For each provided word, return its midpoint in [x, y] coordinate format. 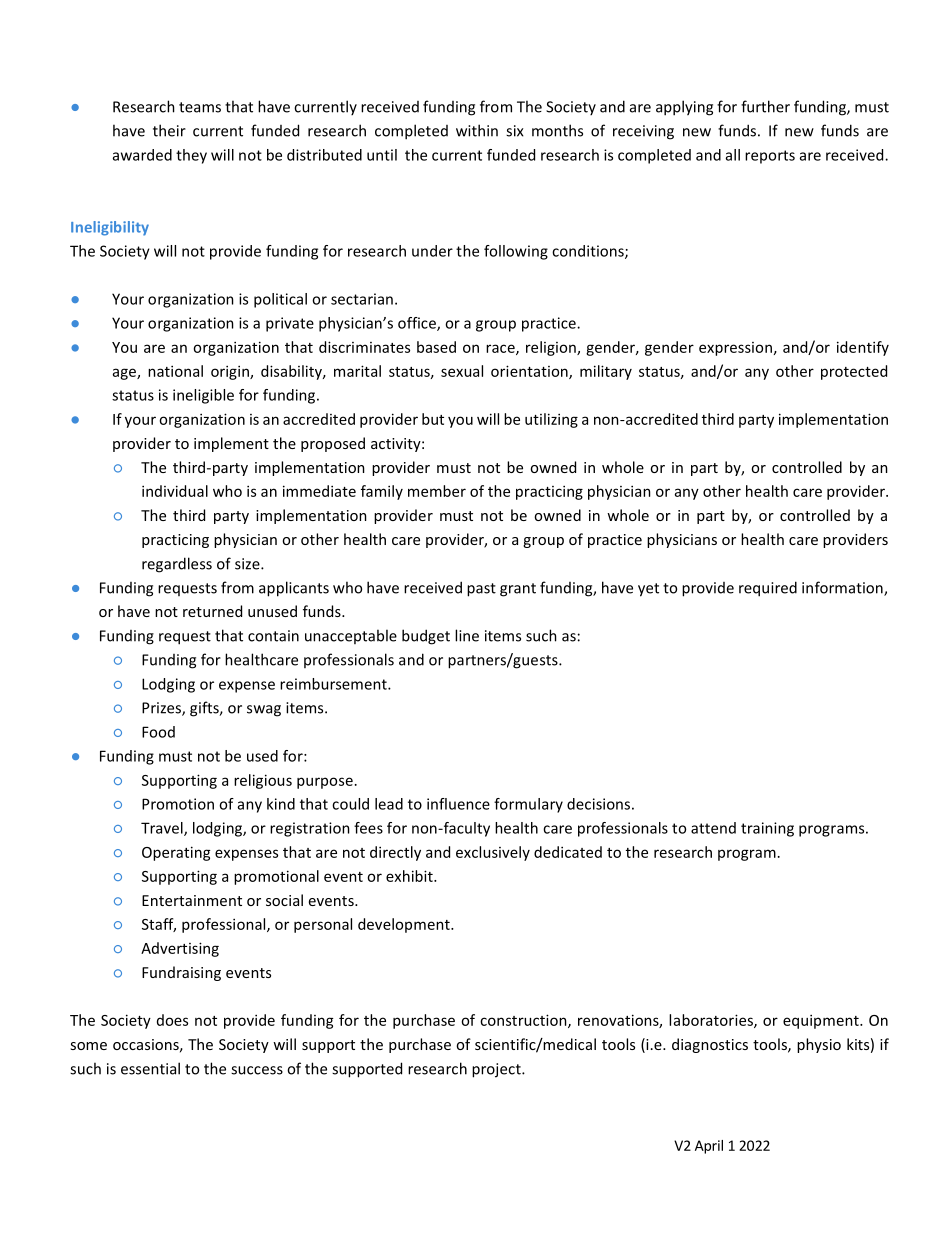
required [768, 589]
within [477, 130]
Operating [176, 853]
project [497, 1070]
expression [735, 349]
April [709, 1147]
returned [212, 611]
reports [770, 157]
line [467, 635]
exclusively [493, 853]
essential [150, 1068]
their [169, 130]
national [175, 371]
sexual [462, 371]
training [767, 829]
